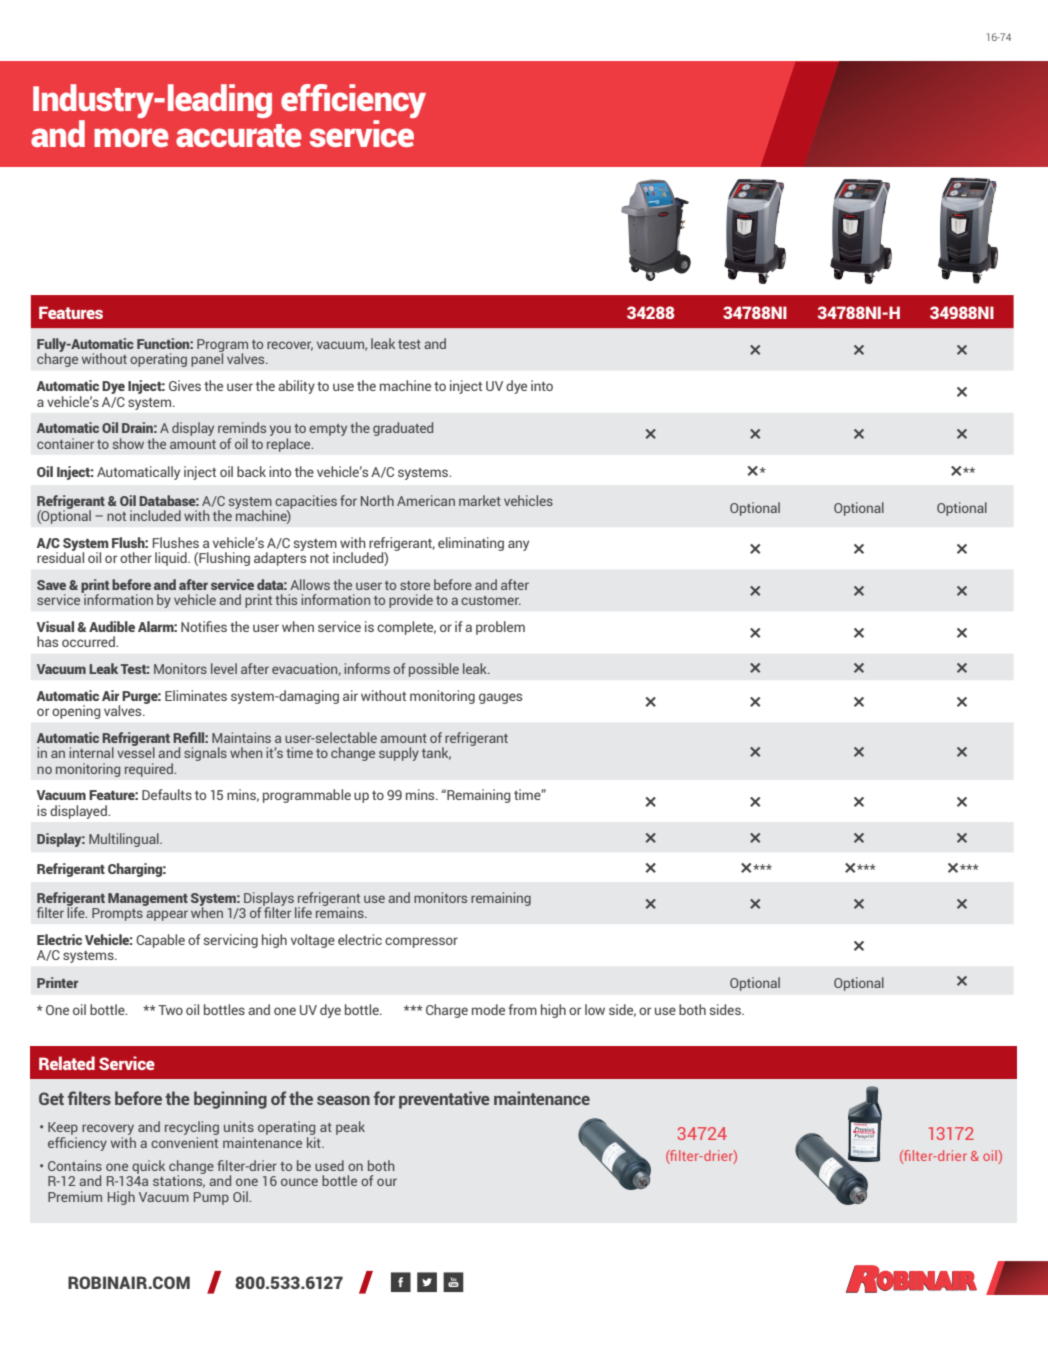 The image size is (1048, 1357). I want to click on graduated, so click(403, 429).
